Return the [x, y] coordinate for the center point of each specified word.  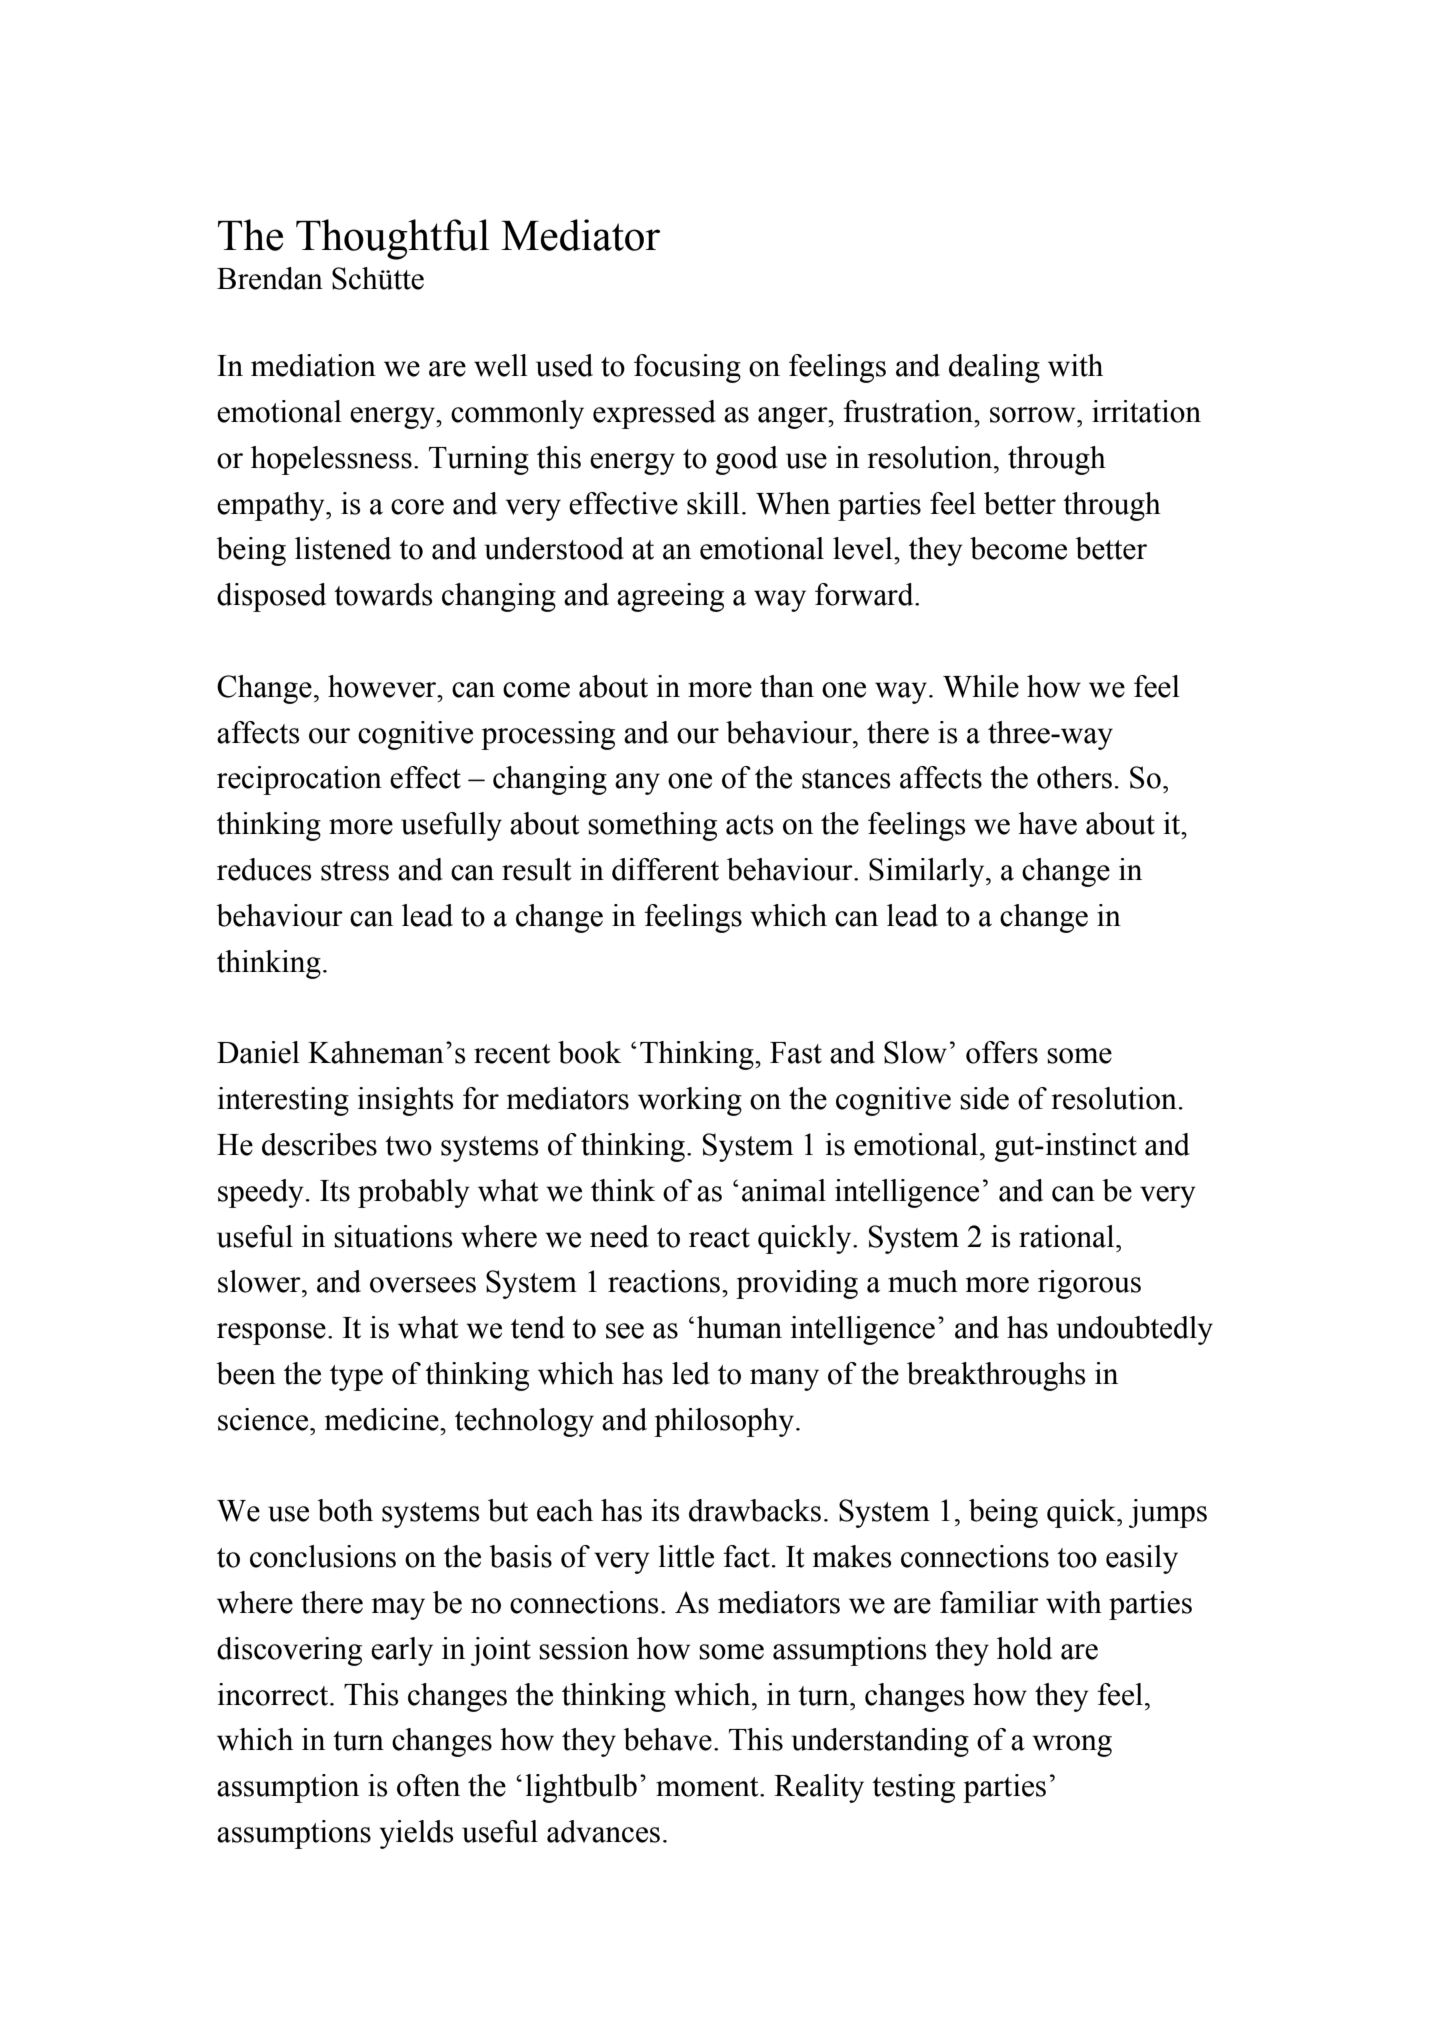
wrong [1072, 1746]
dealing [994, 368]
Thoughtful [392, 239]
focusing [687, 368]
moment [708, 1787]
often [428, 1785]
